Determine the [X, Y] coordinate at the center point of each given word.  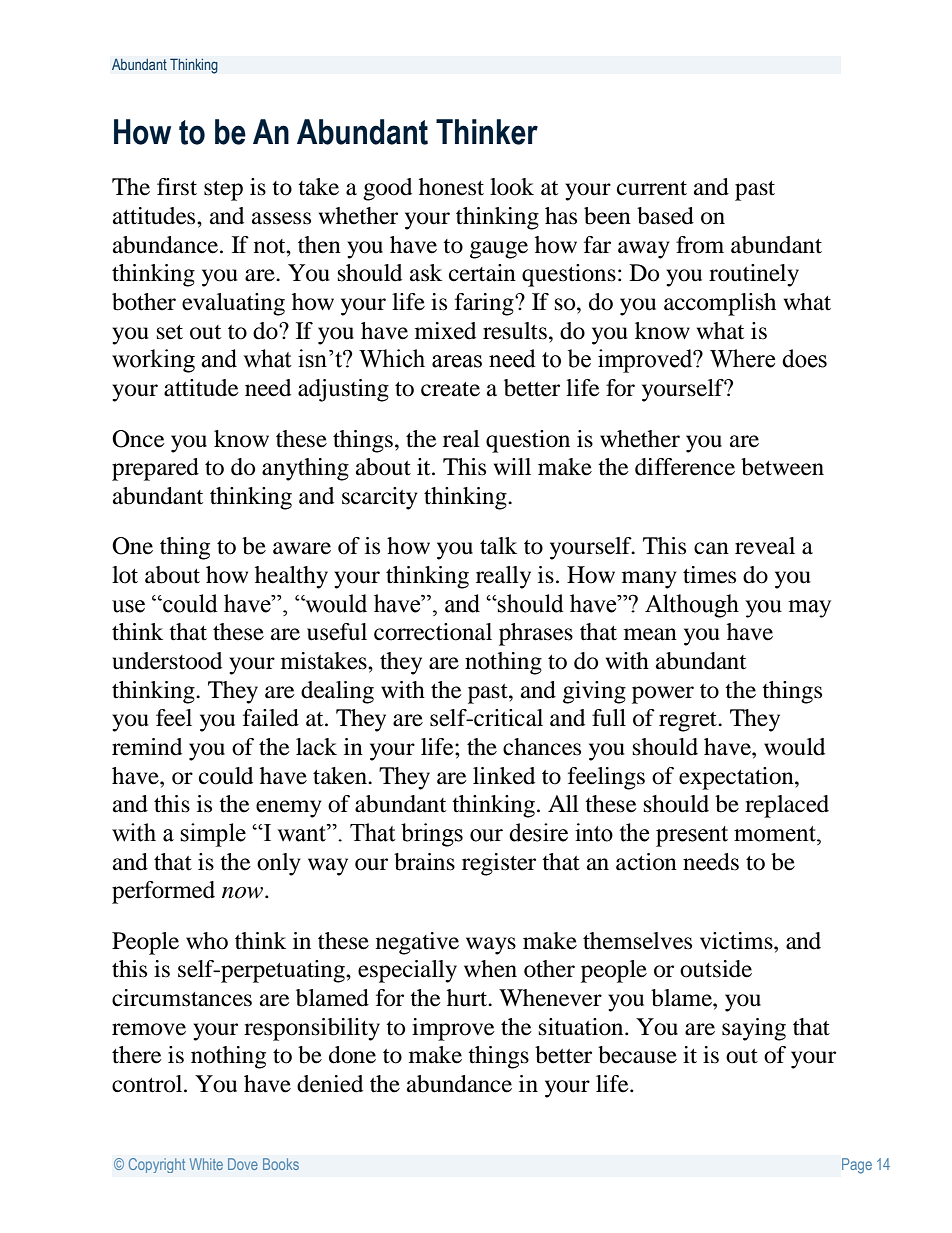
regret [689, 722]
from [700, 245]
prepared [155, 469]
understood [167, 661]
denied [330, 1084]
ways [491, 946]
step [223, 191]
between [782, 467]
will [512, 466]
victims [737, 941]
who [207, 941]
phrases [536, 634]
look [512, 187]
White [206, 1164]
